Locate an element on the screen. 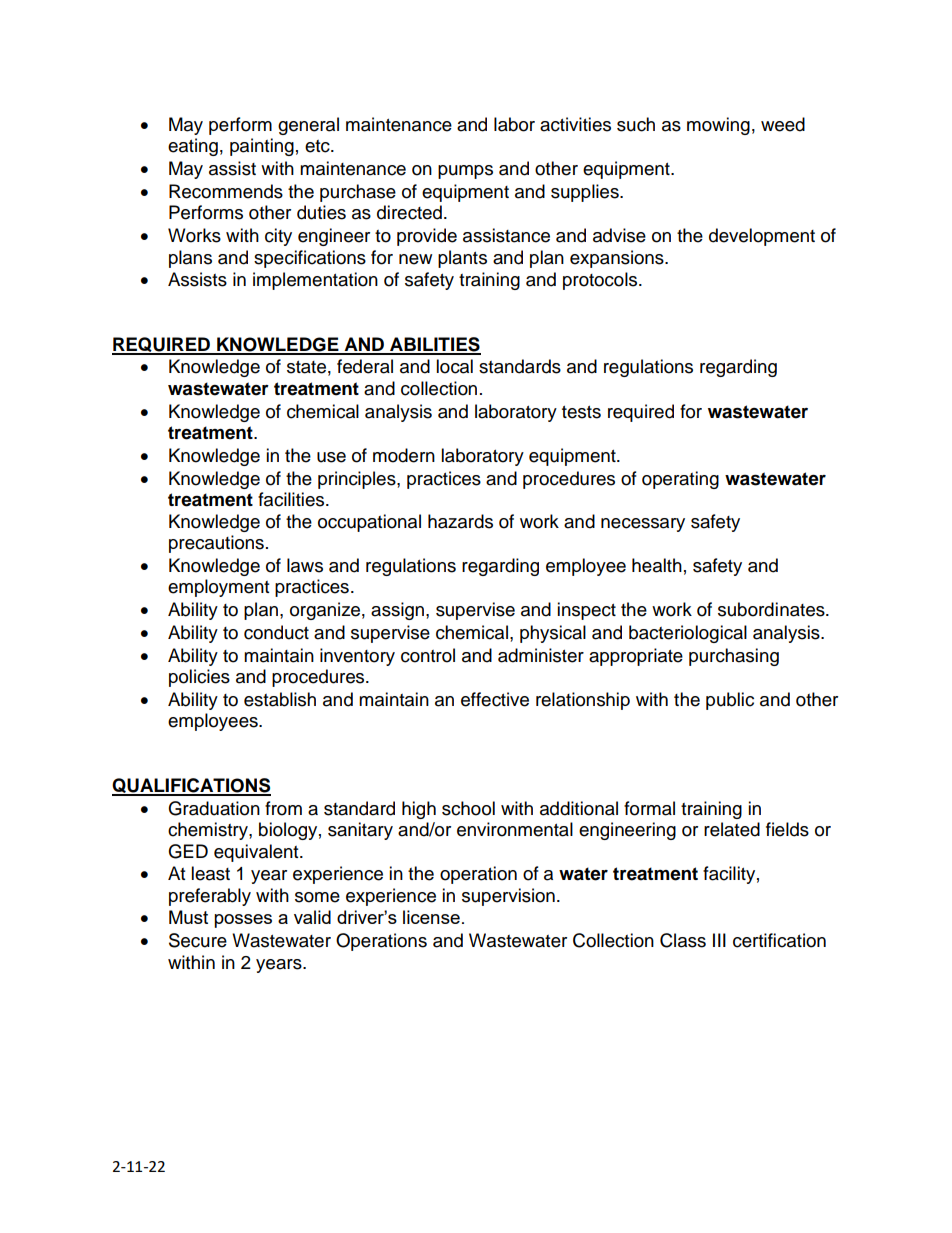 This screenshot has height=1233, width=952. painting is located at coordinates (262, 147).
